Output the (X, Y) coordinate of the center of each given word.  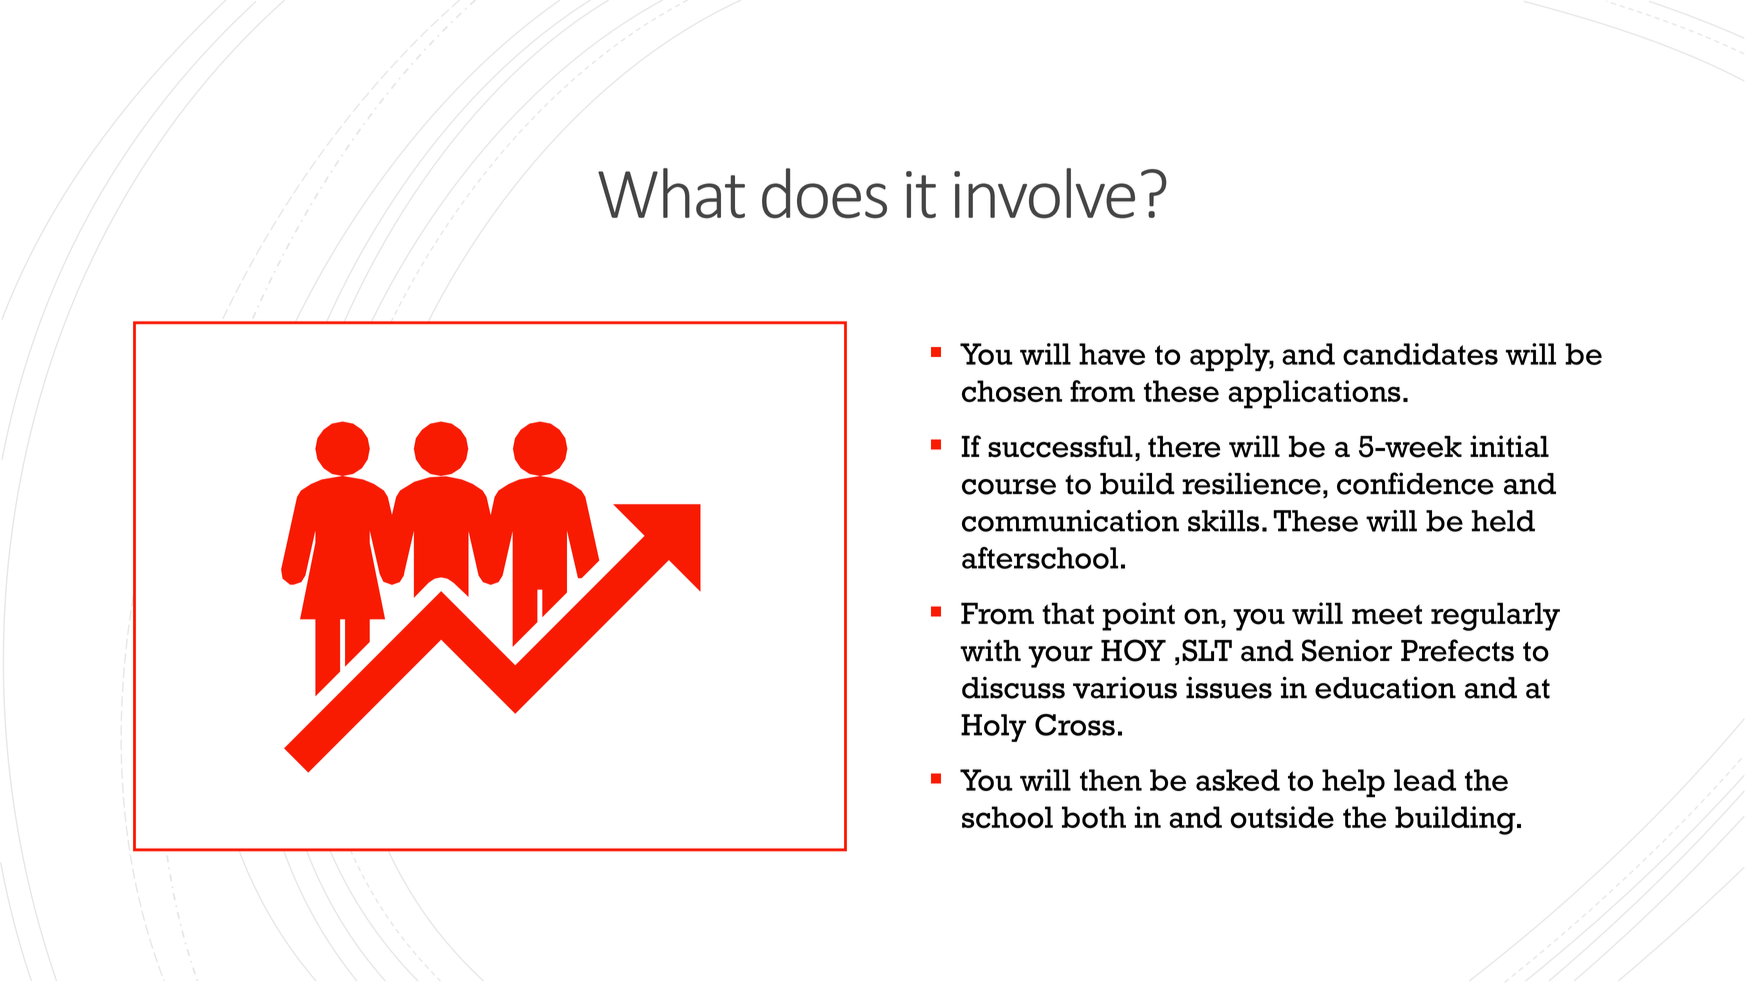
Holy (993, 728)
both (1094, 817)
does (824, 193)
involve (1044, 193)
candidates (1420, 354)
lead (1425, 780)
